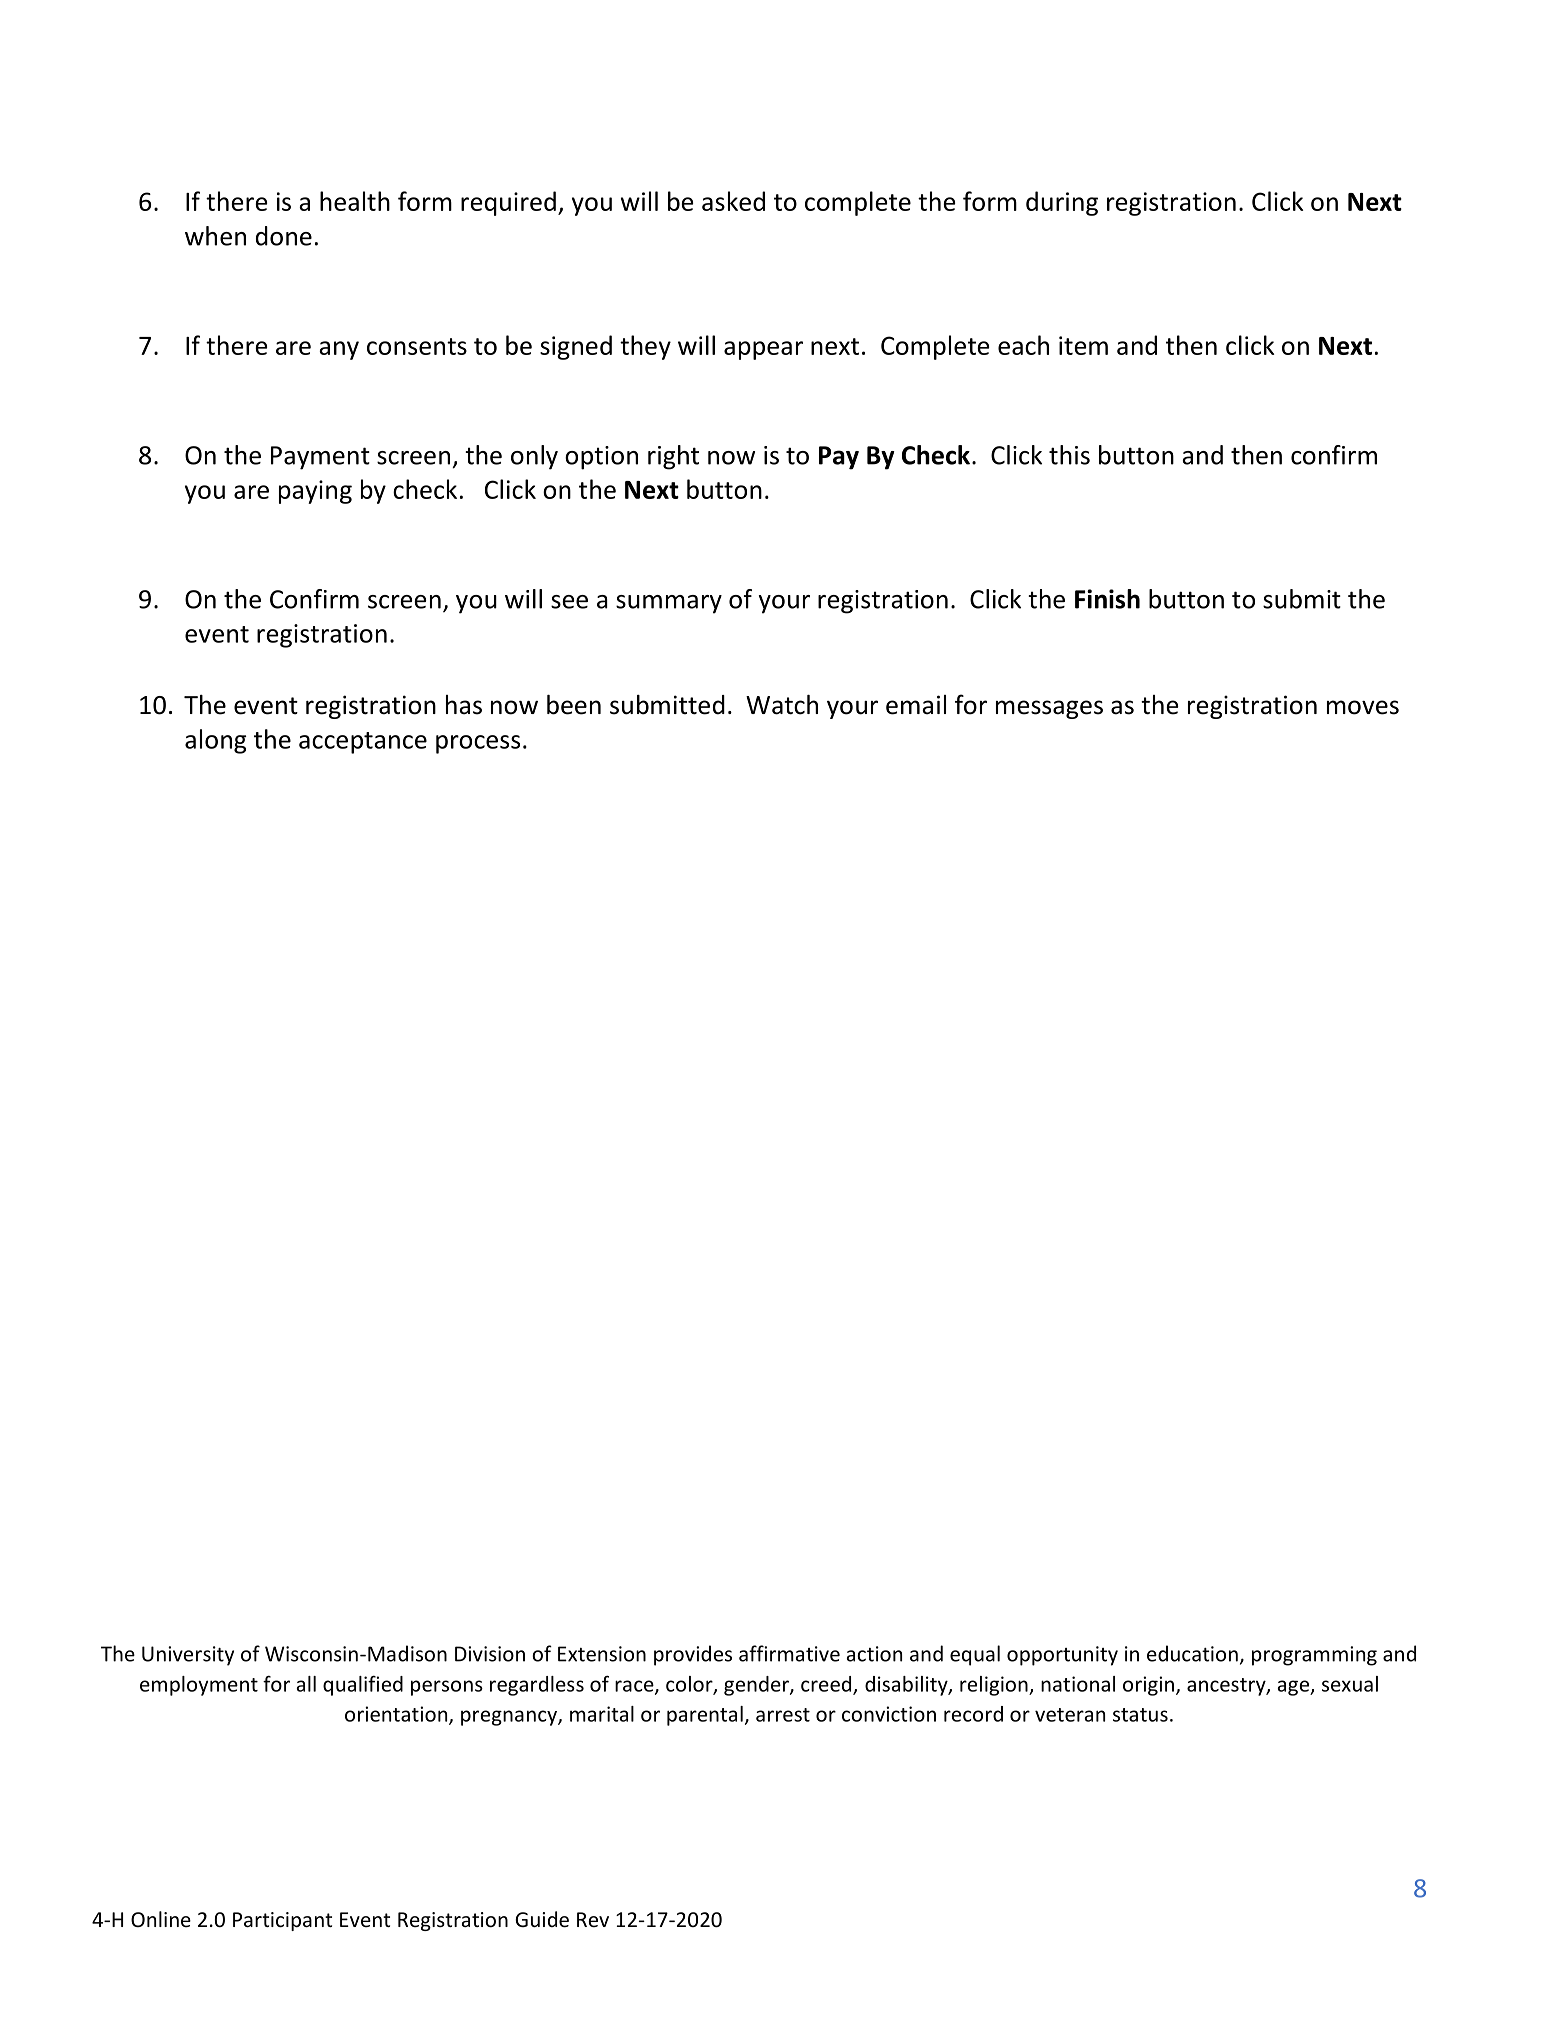  I want to click on Rev, so click(593, 1919).
